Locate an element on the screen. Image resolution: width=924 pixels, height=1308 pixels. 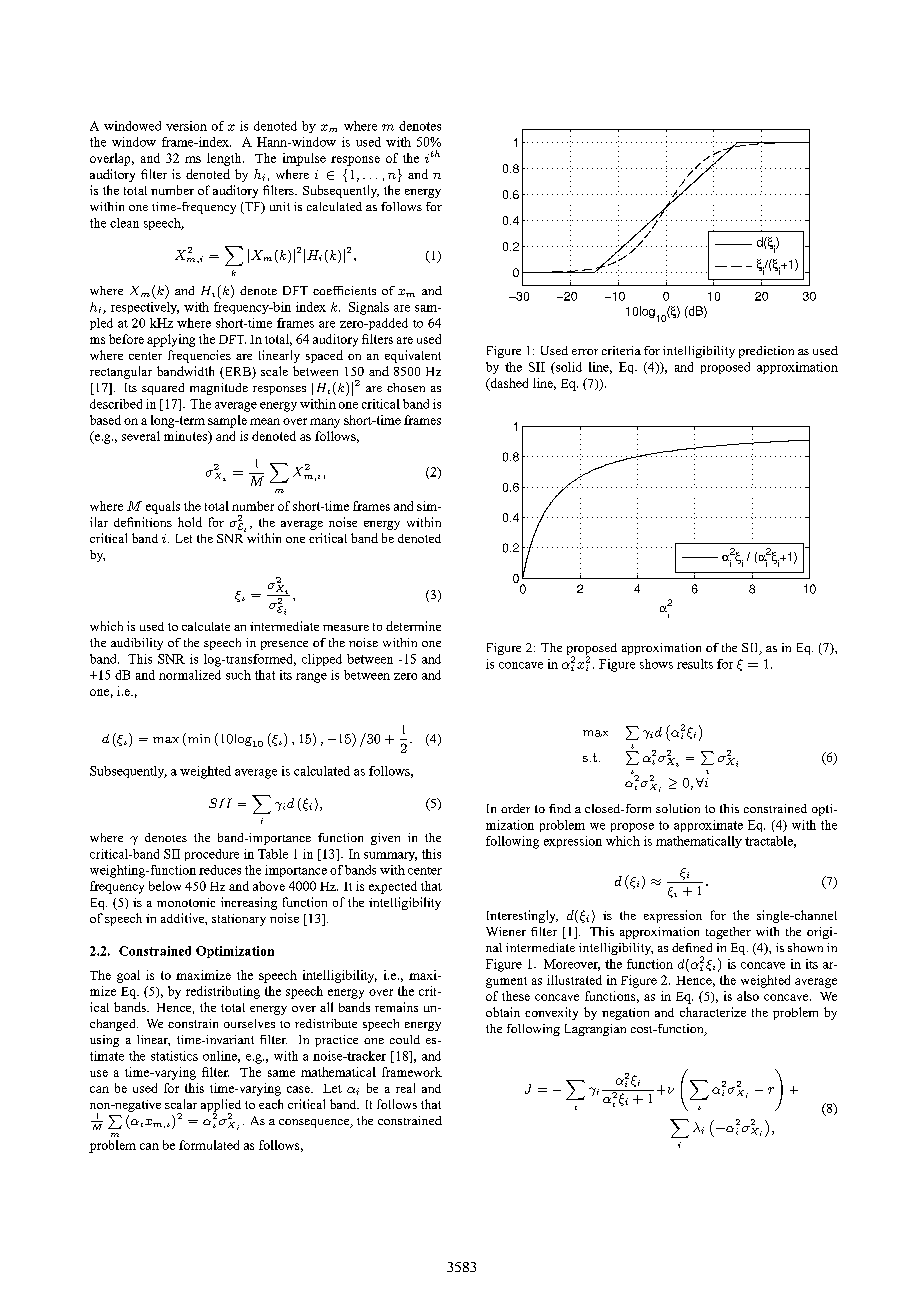
length is located at coordinates (225, 159).
